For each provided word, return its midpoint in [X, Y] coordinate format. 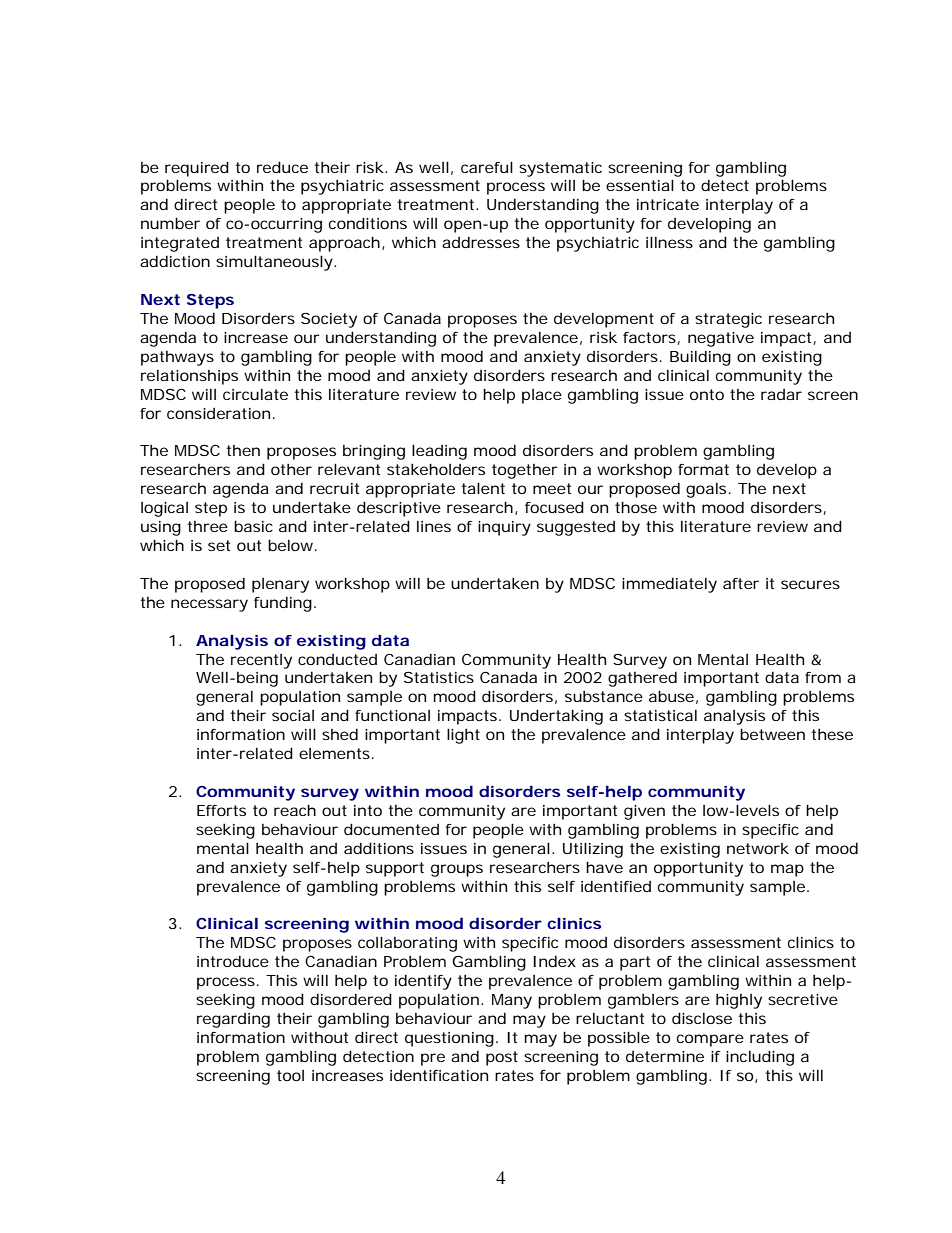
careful [487, 167]
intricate [668, 204]
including [760, 1058]
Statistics [439, 677]
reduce [282, 167]
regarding [233, 1020]
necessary [209, 605]
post [502, 1058]
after [741, 583]
